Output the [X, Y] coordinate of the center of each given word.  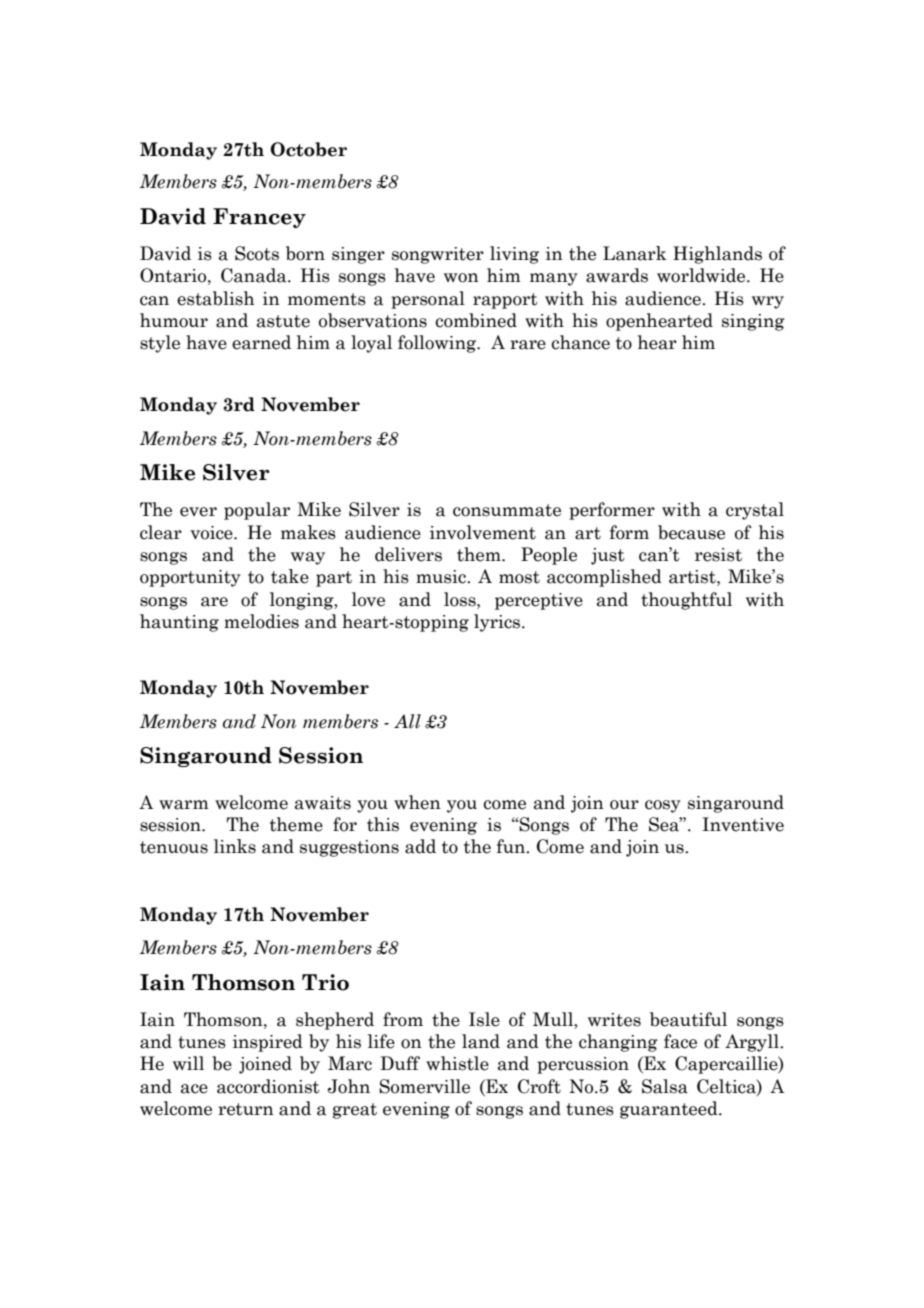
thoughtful [686, 601]
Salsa [665, 1086]
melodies [261, 621]
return [246, 1109]
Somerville [424, 1086]
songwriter [438, 255]
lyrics [498, 623]
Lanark [635, 253]
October [308, 149]
